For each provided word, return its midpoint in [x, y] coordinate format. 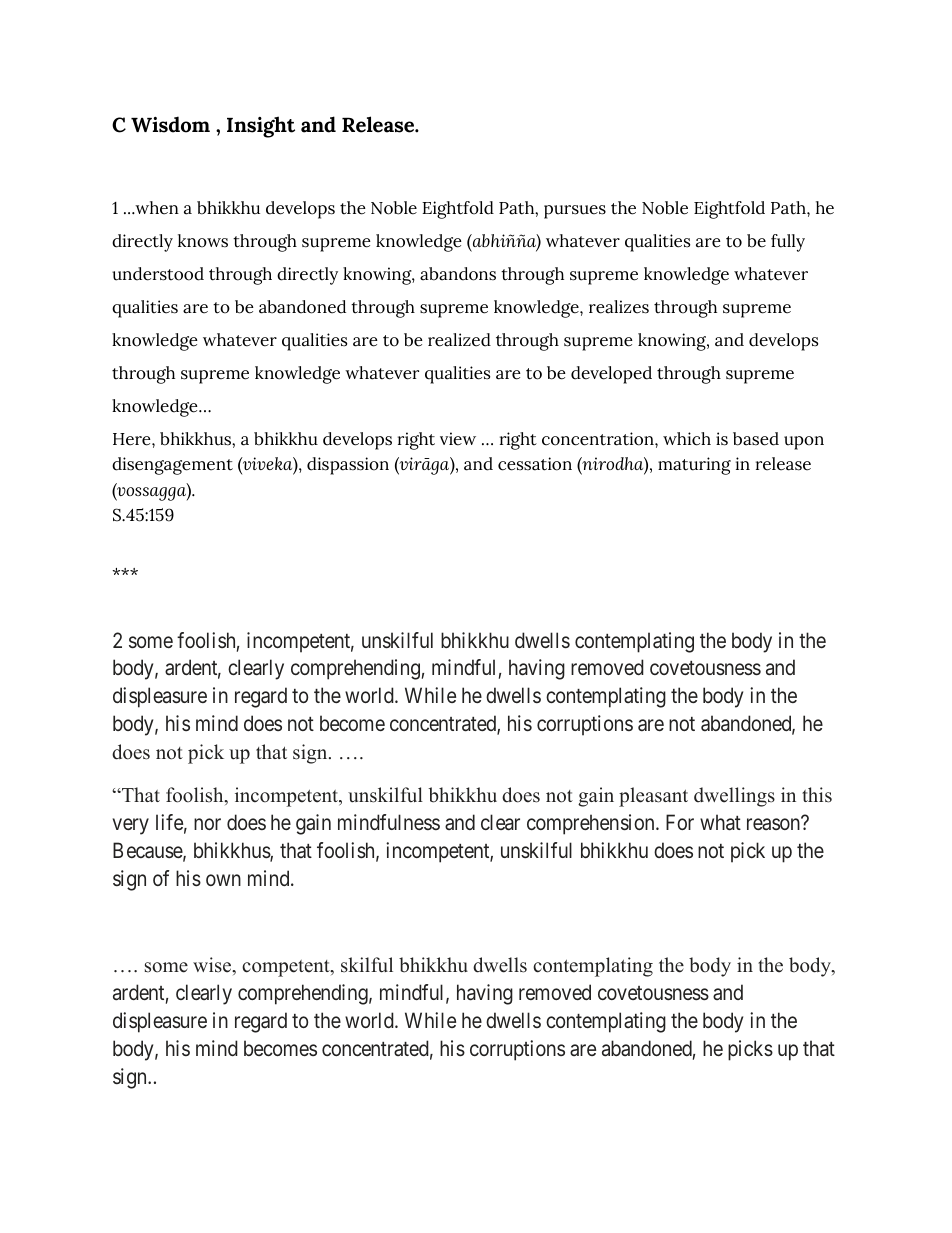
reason [775, 824]
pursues [575, 212]
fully [788, 243]
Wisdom [170, 124]
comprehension [592, 824]
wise [213, 966]
